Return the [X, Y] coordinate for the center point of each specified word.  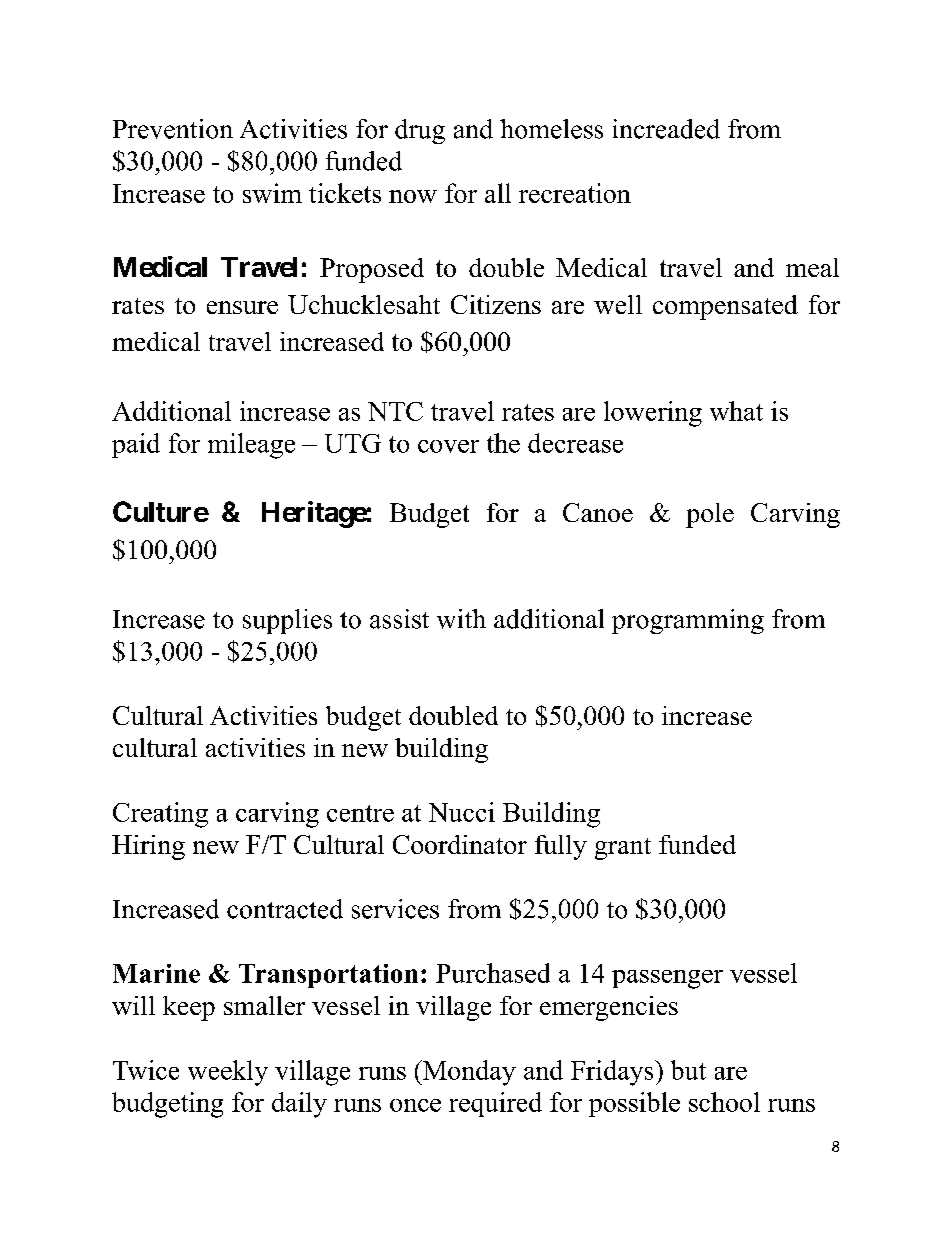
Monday [468, 1073]
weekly [228, 1073]
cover [448, 446]
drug [420, 131]
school [724, 1102]
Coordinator [460, 844]
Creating [160, 815]
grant [623, 849]
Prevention [173, 129]
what [736, 411]
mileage [251, 446]
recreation [575, 193]
